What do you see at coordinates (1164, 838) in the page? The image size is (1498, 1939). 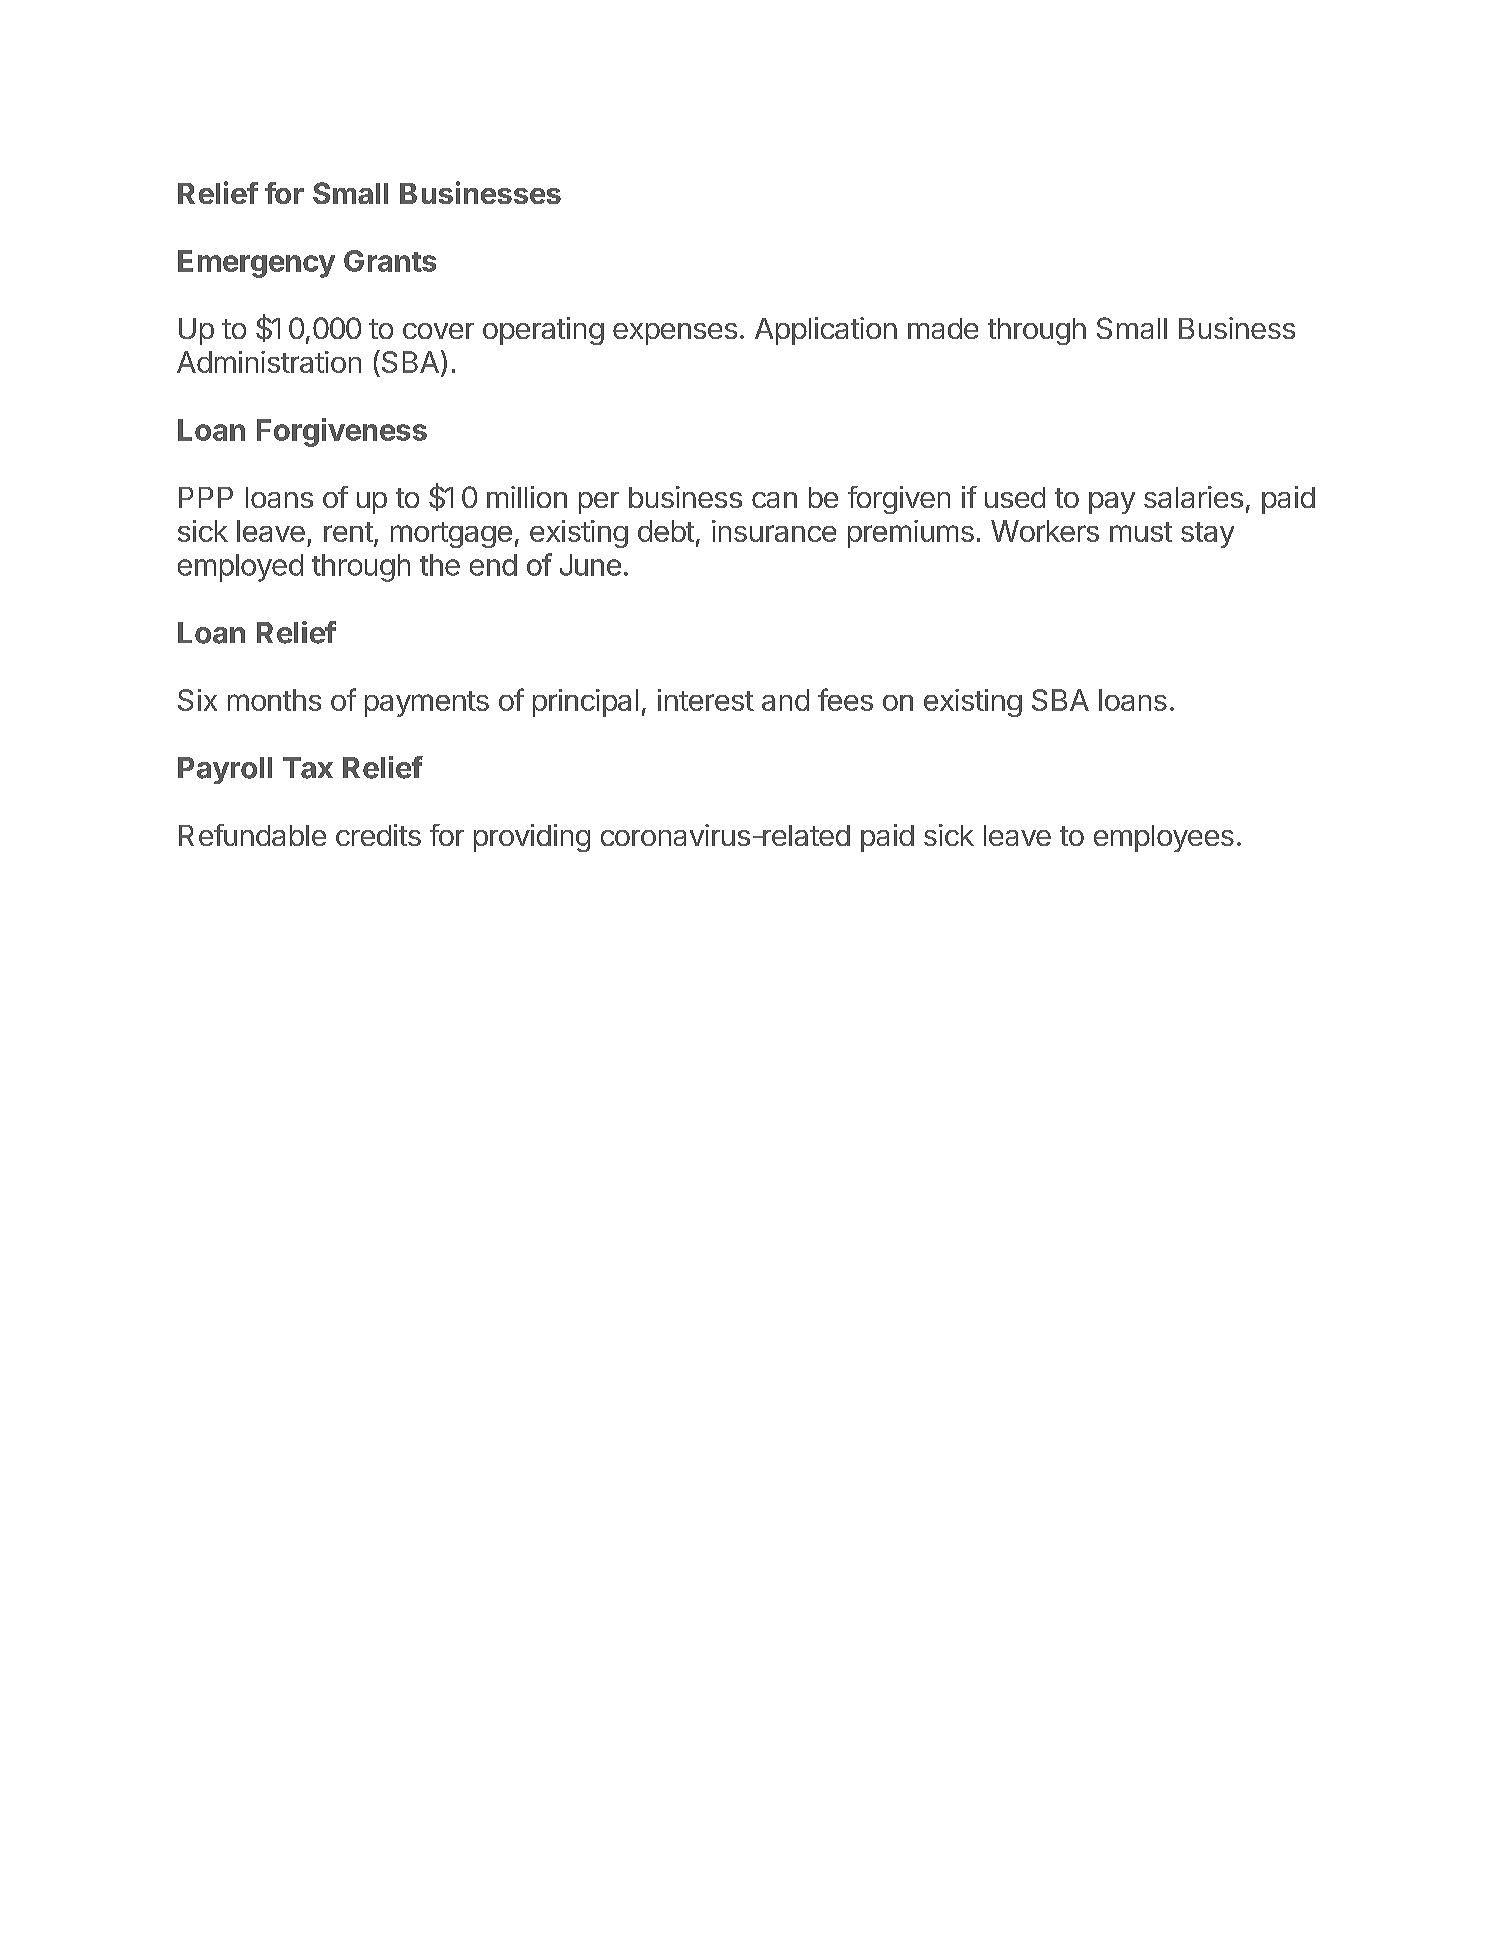 I see `employees` at bounding box center [1164, 838].
